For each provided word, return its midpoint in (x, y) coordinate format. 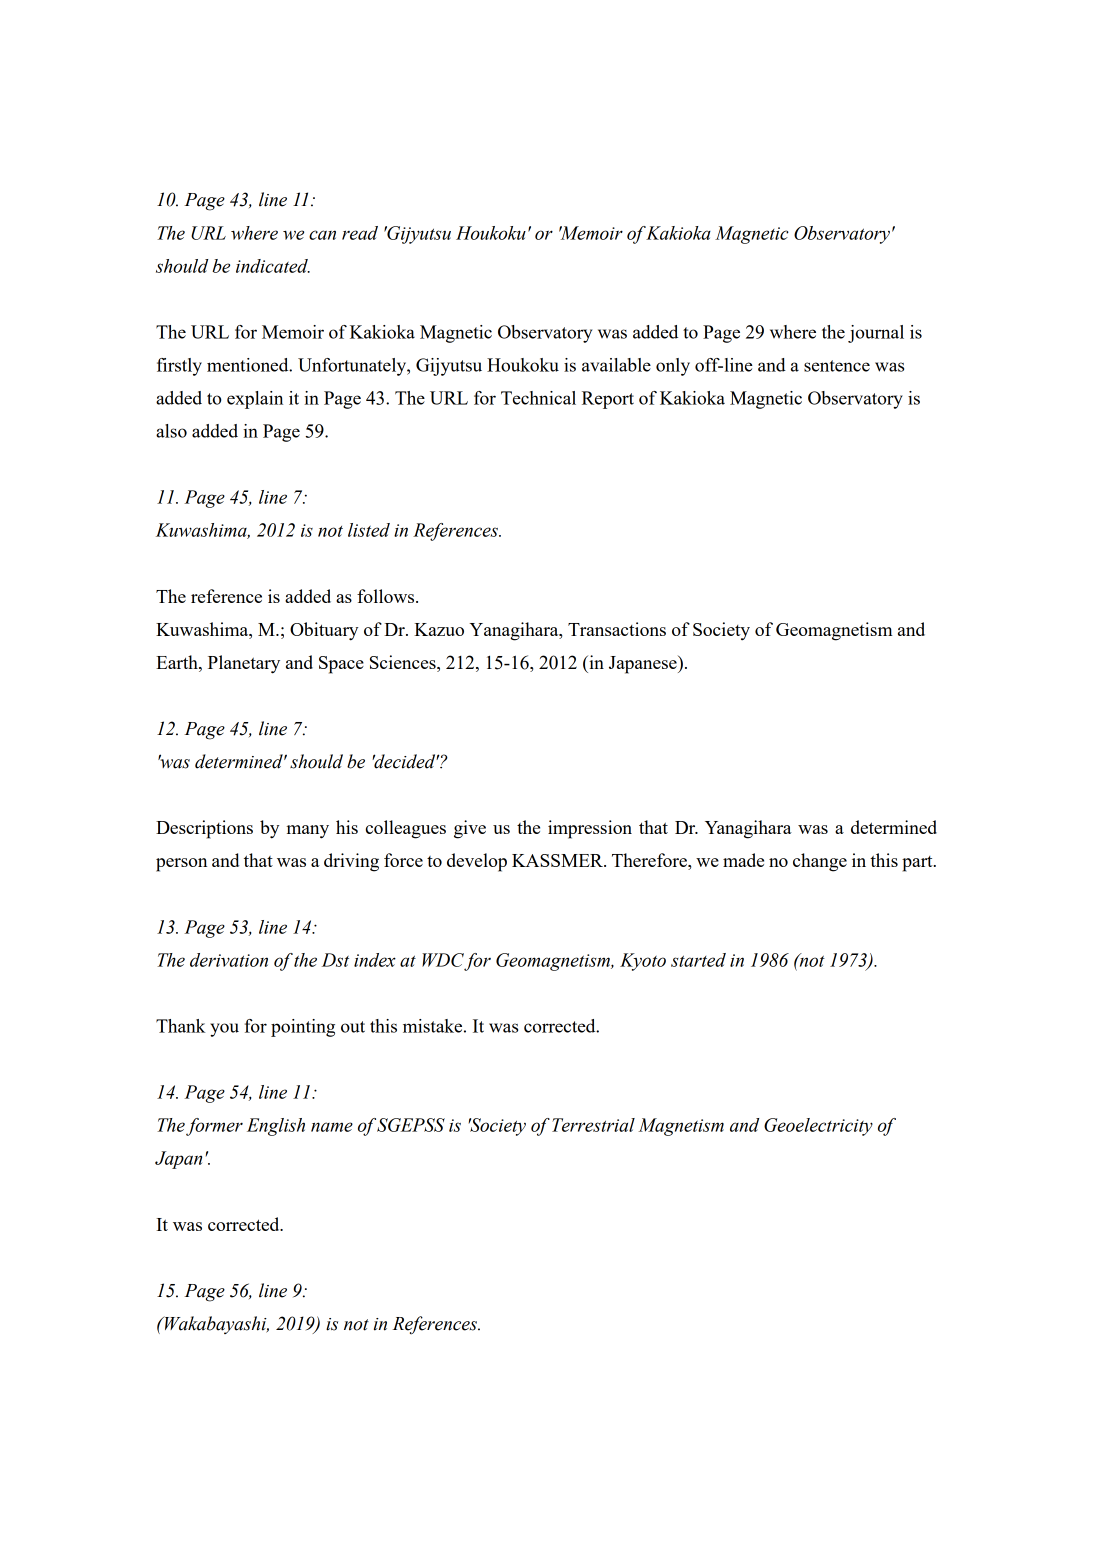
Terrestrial (593, 1125)
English (276, 1127)
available (616, 365)
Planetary (244, 664)
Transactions (617, 629)
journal (876, 334)
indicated (273, 266)
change (820, 862)
